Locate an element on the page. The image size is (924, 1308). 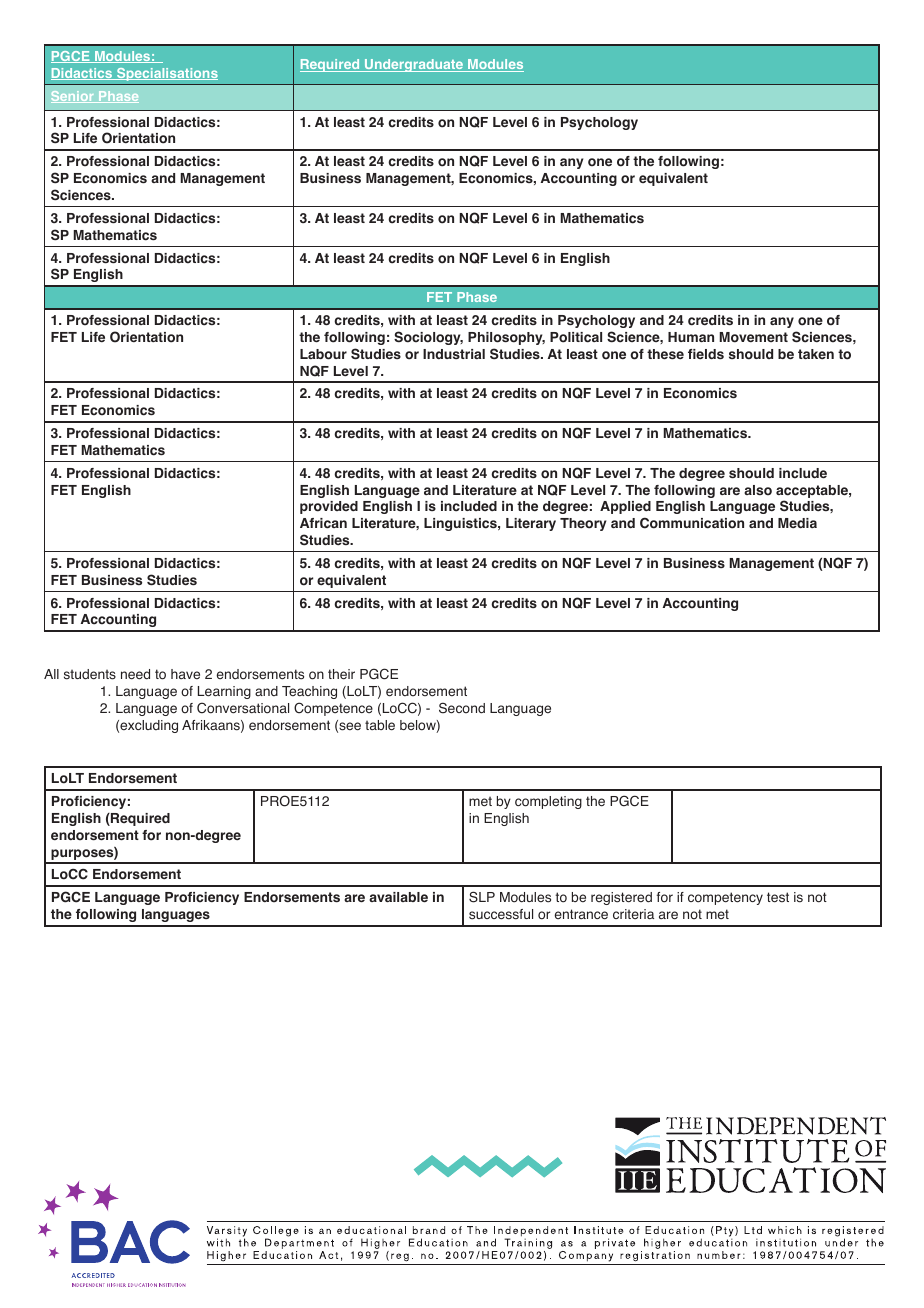
available is located at coordinates (398, 897).
